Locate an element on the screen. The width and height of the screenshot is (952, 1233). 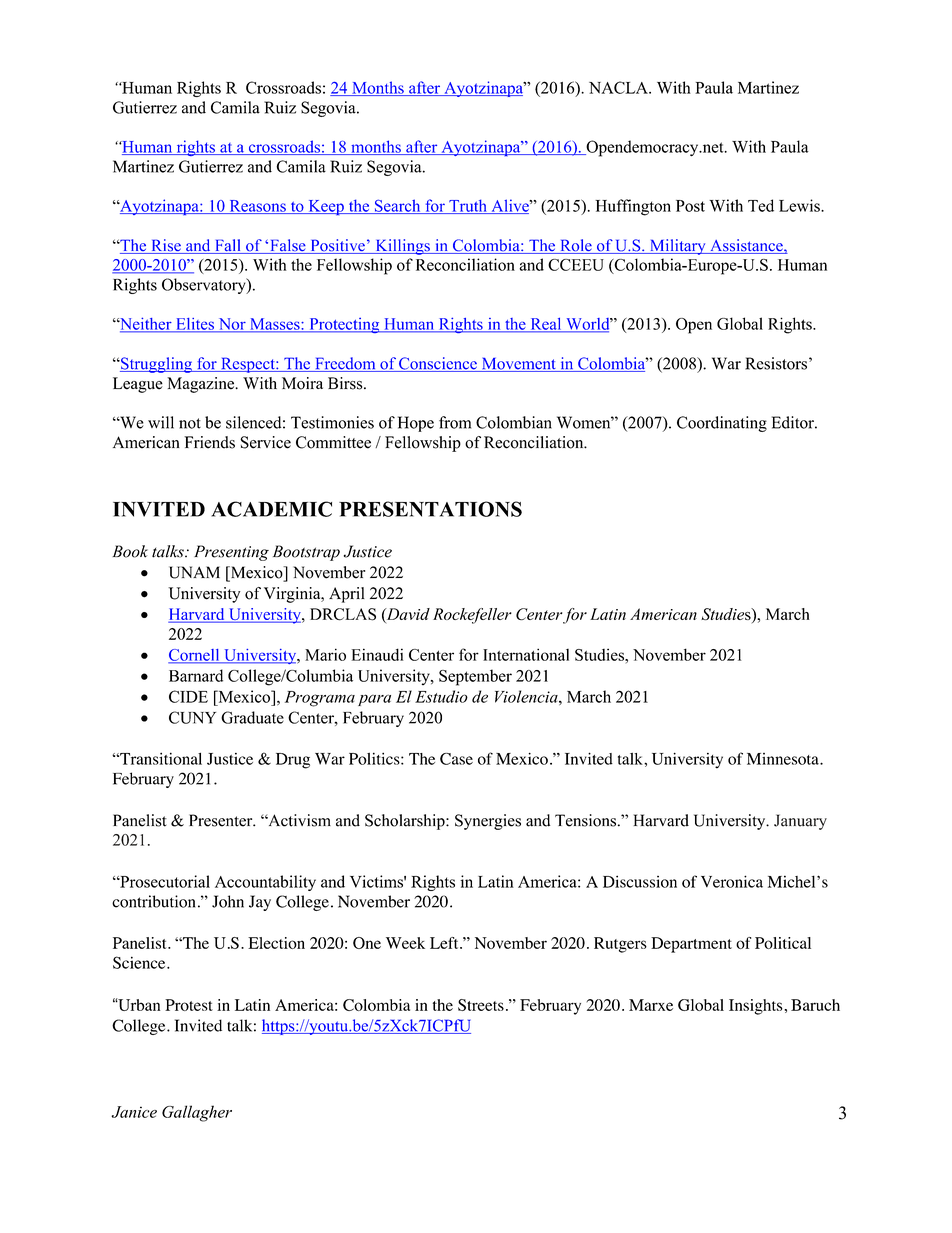
Presenting is located at coordinates (231, 553).
